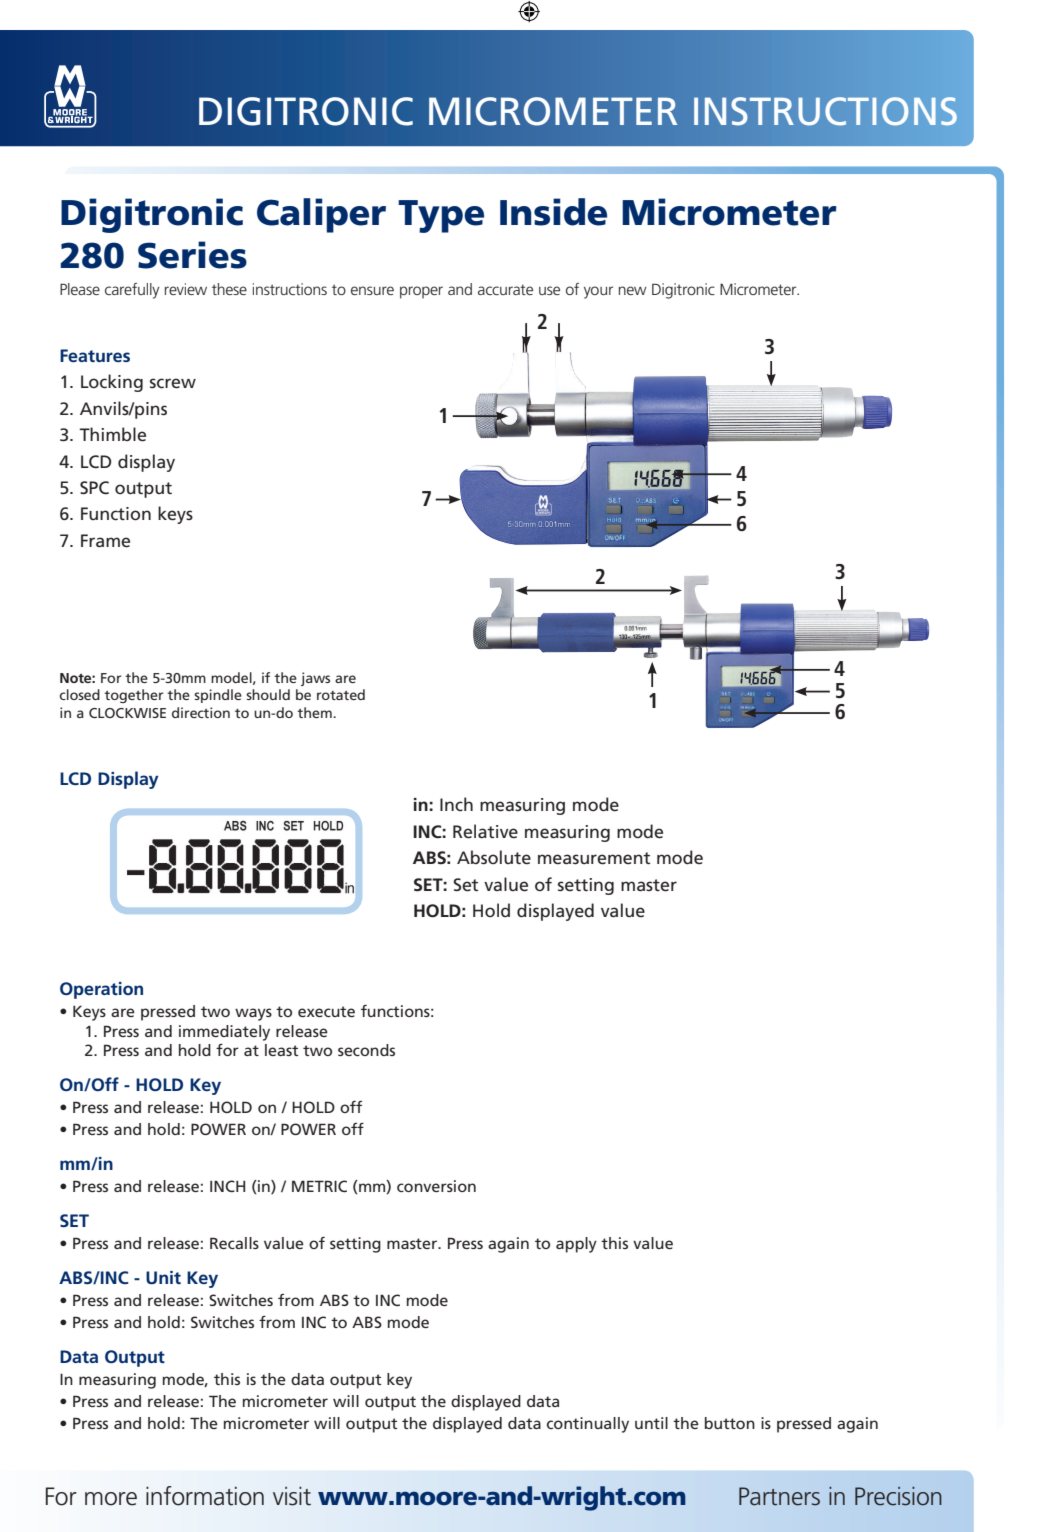 Image resolution: width=1037 pixels, height=1532 pixels. Describe the element at coordinates (234, 1243) in the screenshot. I see `Recalls` at that location.
